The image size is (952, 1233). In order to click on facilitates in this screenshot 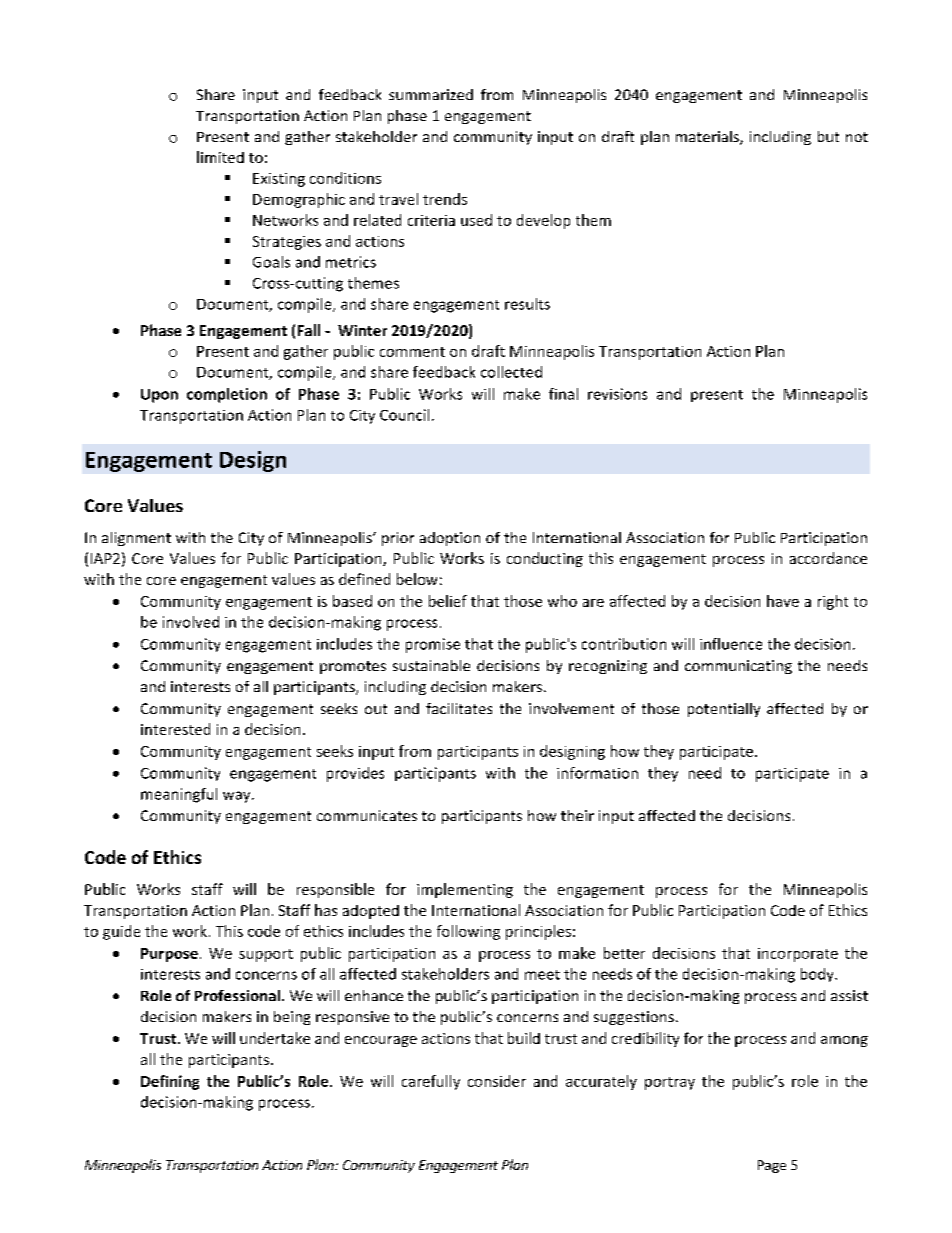, I will do `click(459, 708)`.
